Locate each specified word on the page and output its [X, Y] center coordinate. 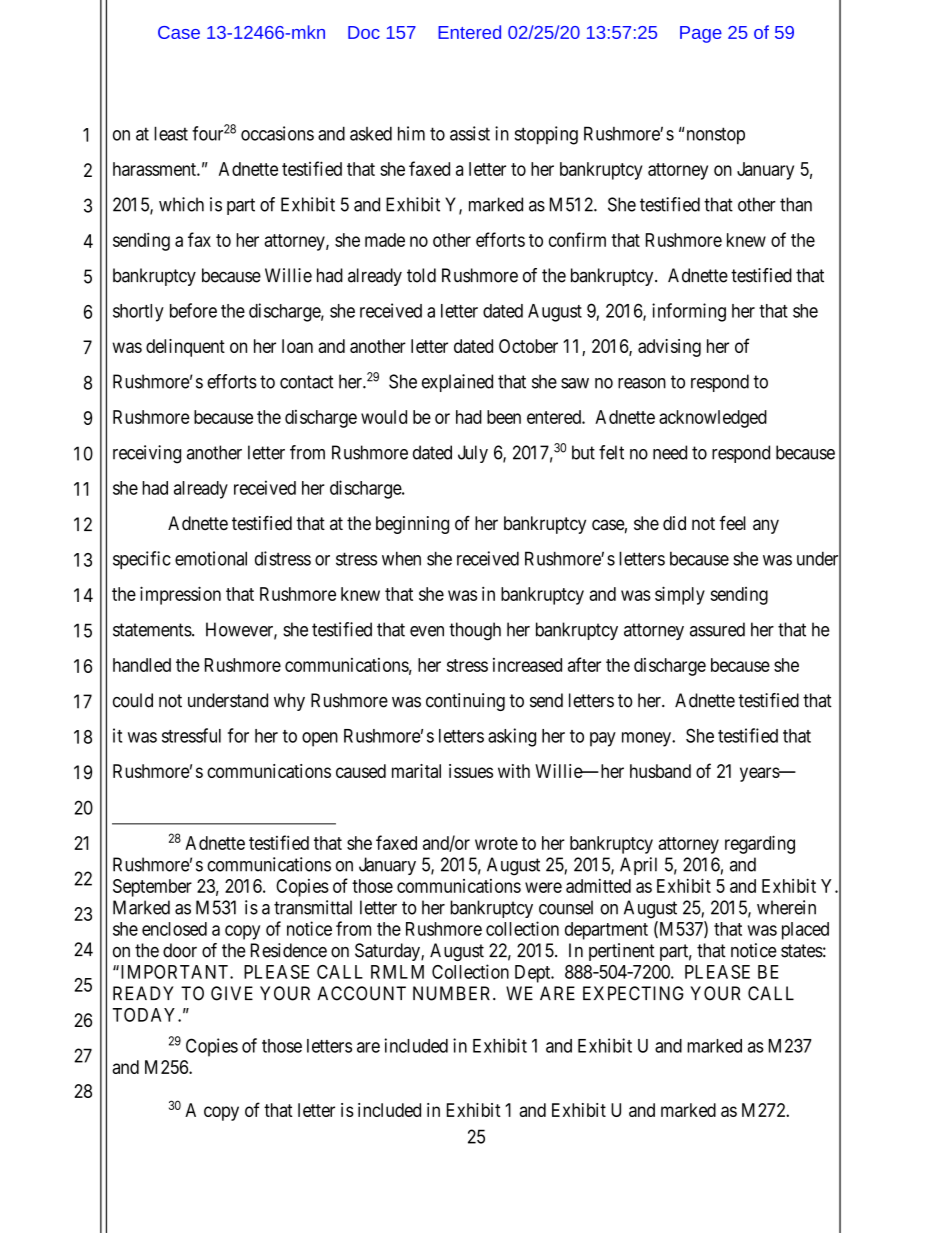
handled [142, 665]
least [171, 133]
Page [701, 34]
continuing [465, 702]
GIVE [232, 993]
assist [470, 133]
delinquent [185, 348]
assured [717, 629]
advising [669, 348]
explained [457, 383]
